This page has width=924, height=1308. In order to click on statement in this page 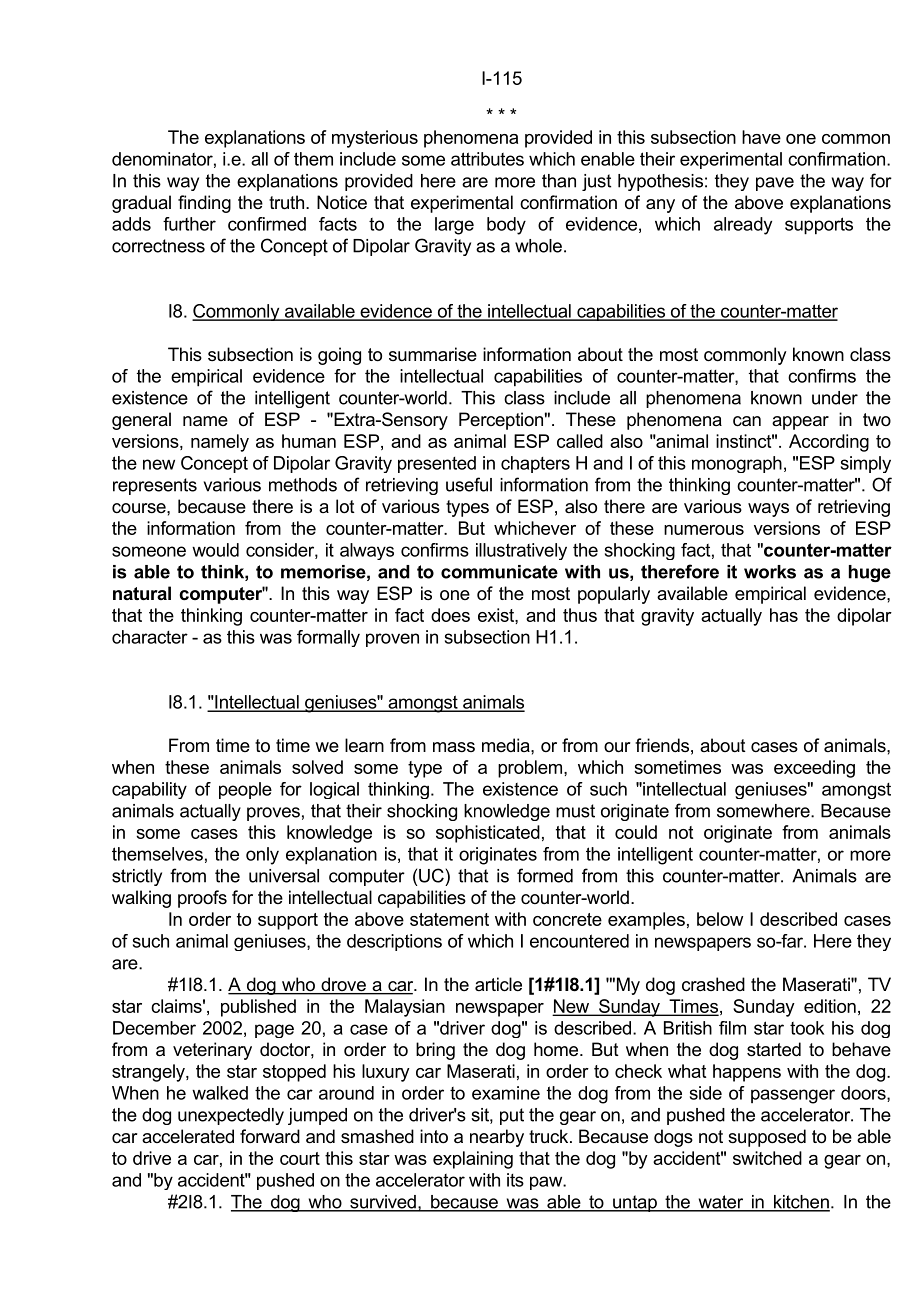, I will do `click(449, 919)`.
